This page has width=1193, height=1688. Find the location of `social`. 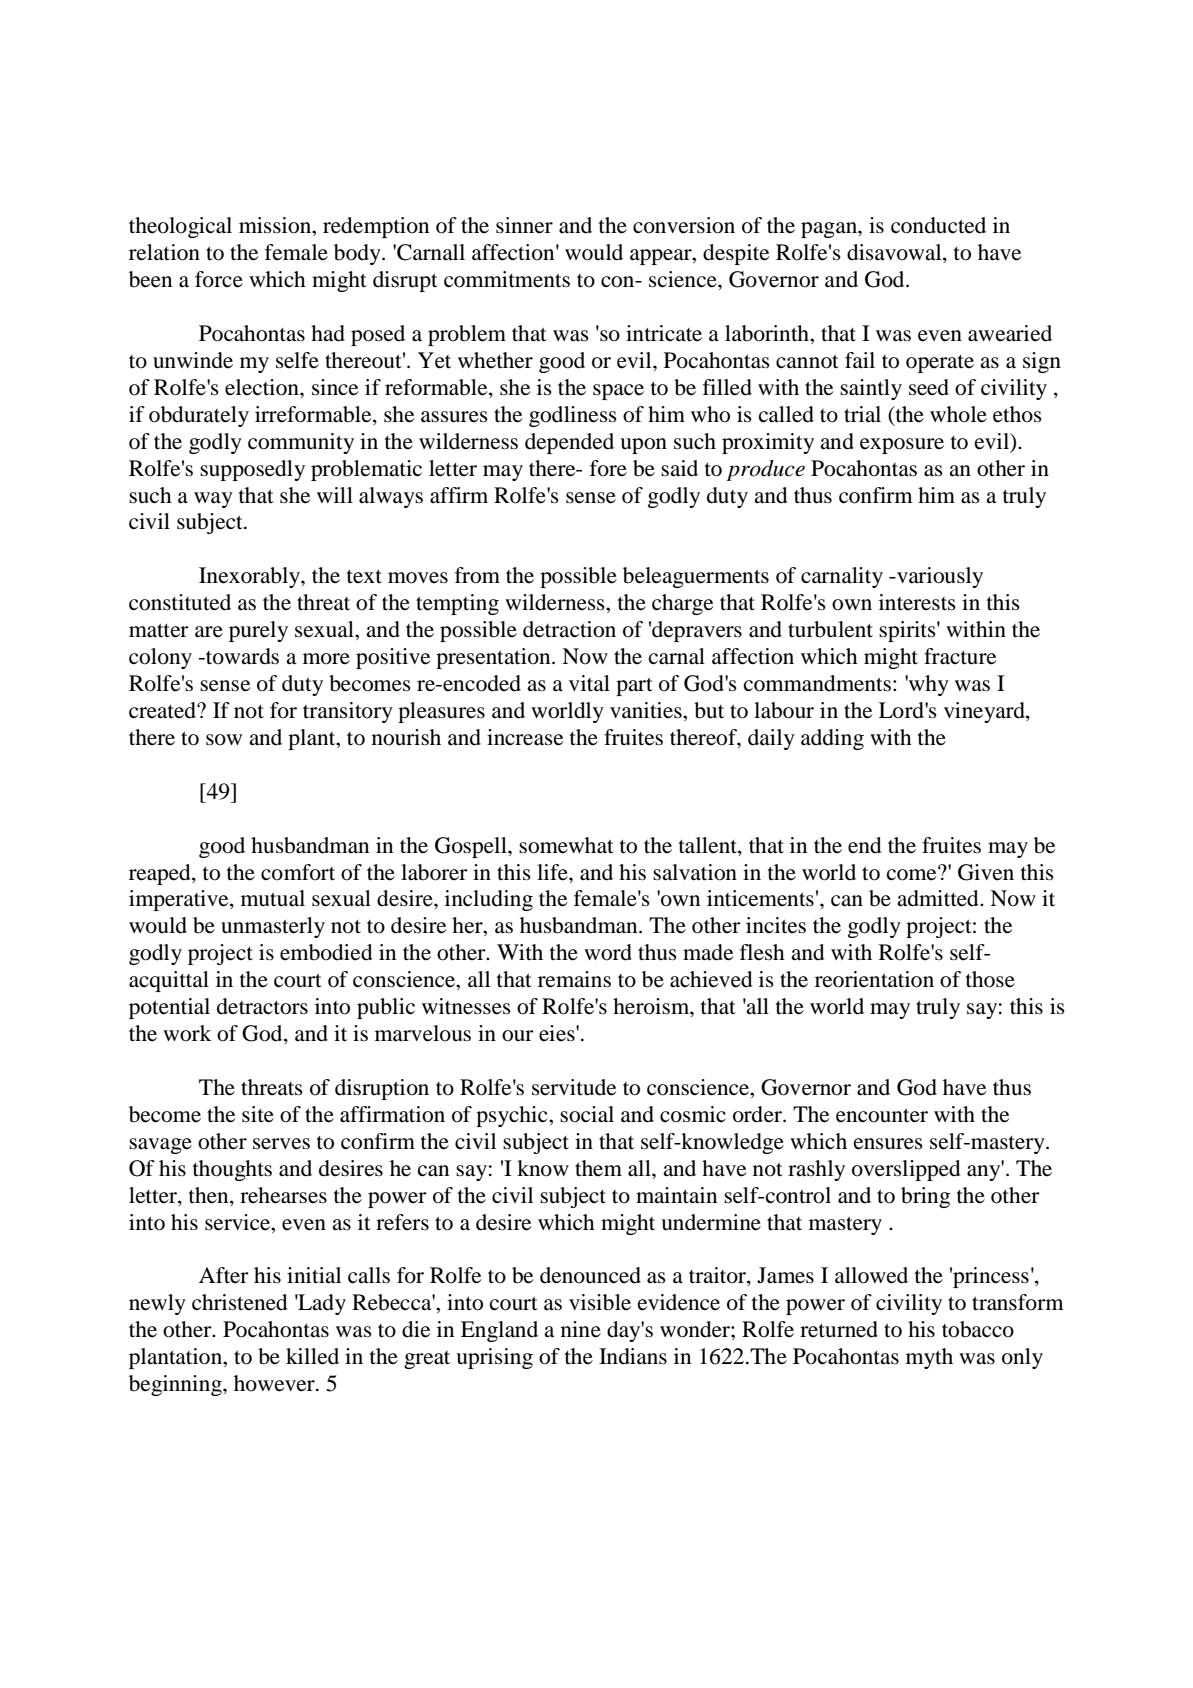

social is located at coordinates (587, 1114).
